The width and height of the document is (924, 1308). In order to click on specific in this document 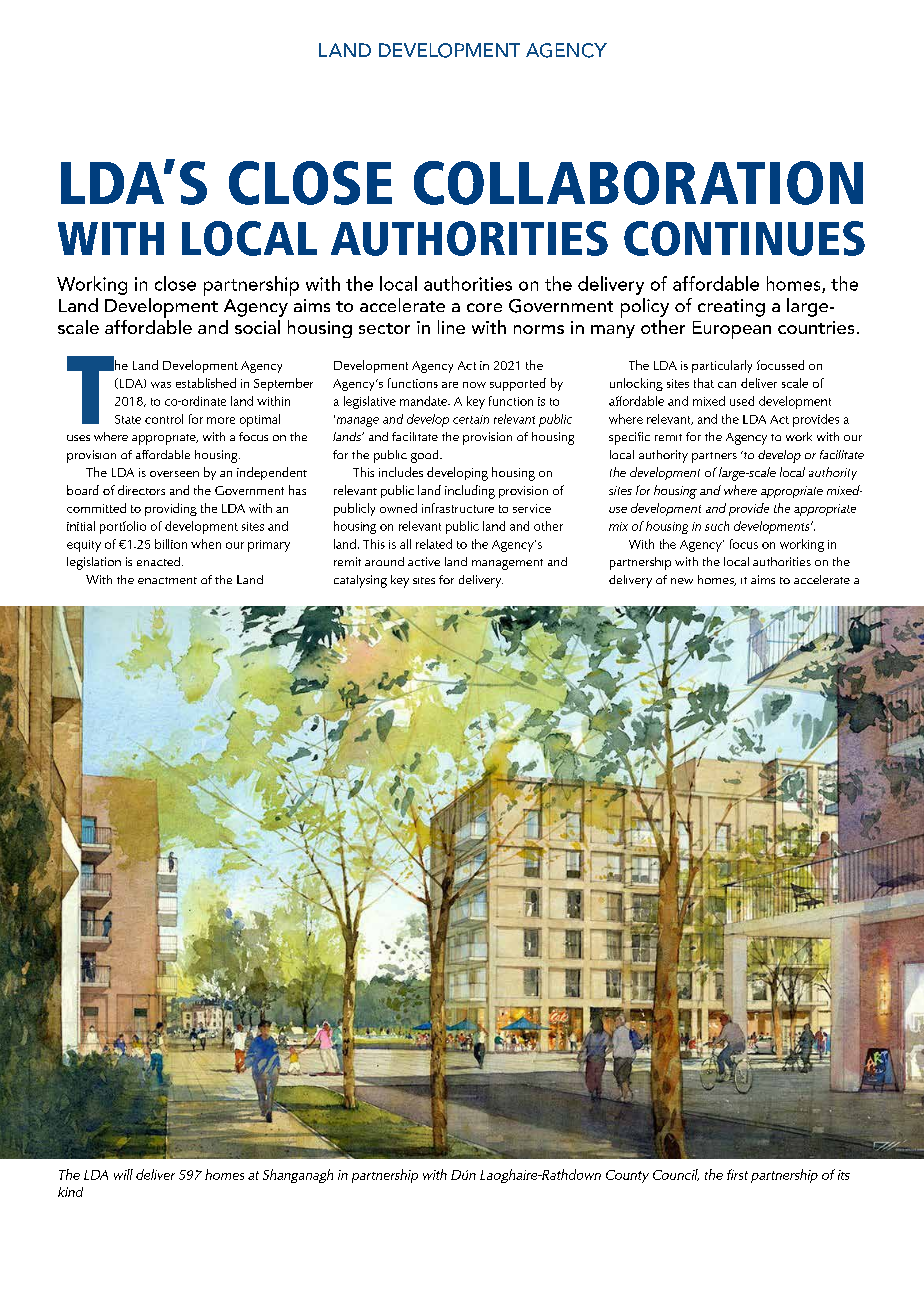, I will do `click(629, 438)`.
